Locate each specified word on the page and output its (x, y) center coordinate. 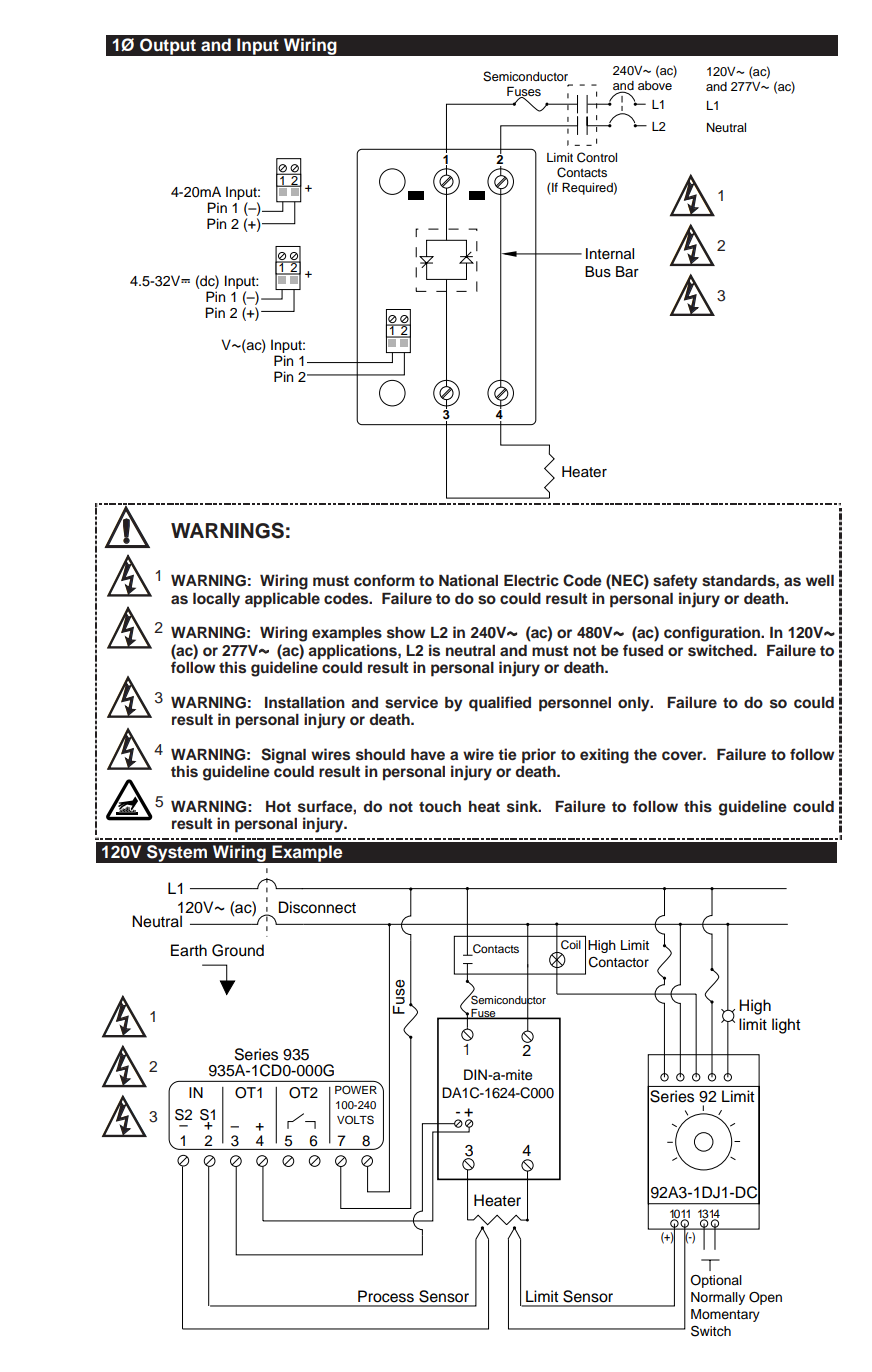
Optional (716, 1281)
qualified (500, 704)
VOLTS (355, 1120)
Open (765, 1298)
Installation (305, 702)
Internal (610, 254)
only (635, 704)
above (655, 85)
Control (597, 157)
